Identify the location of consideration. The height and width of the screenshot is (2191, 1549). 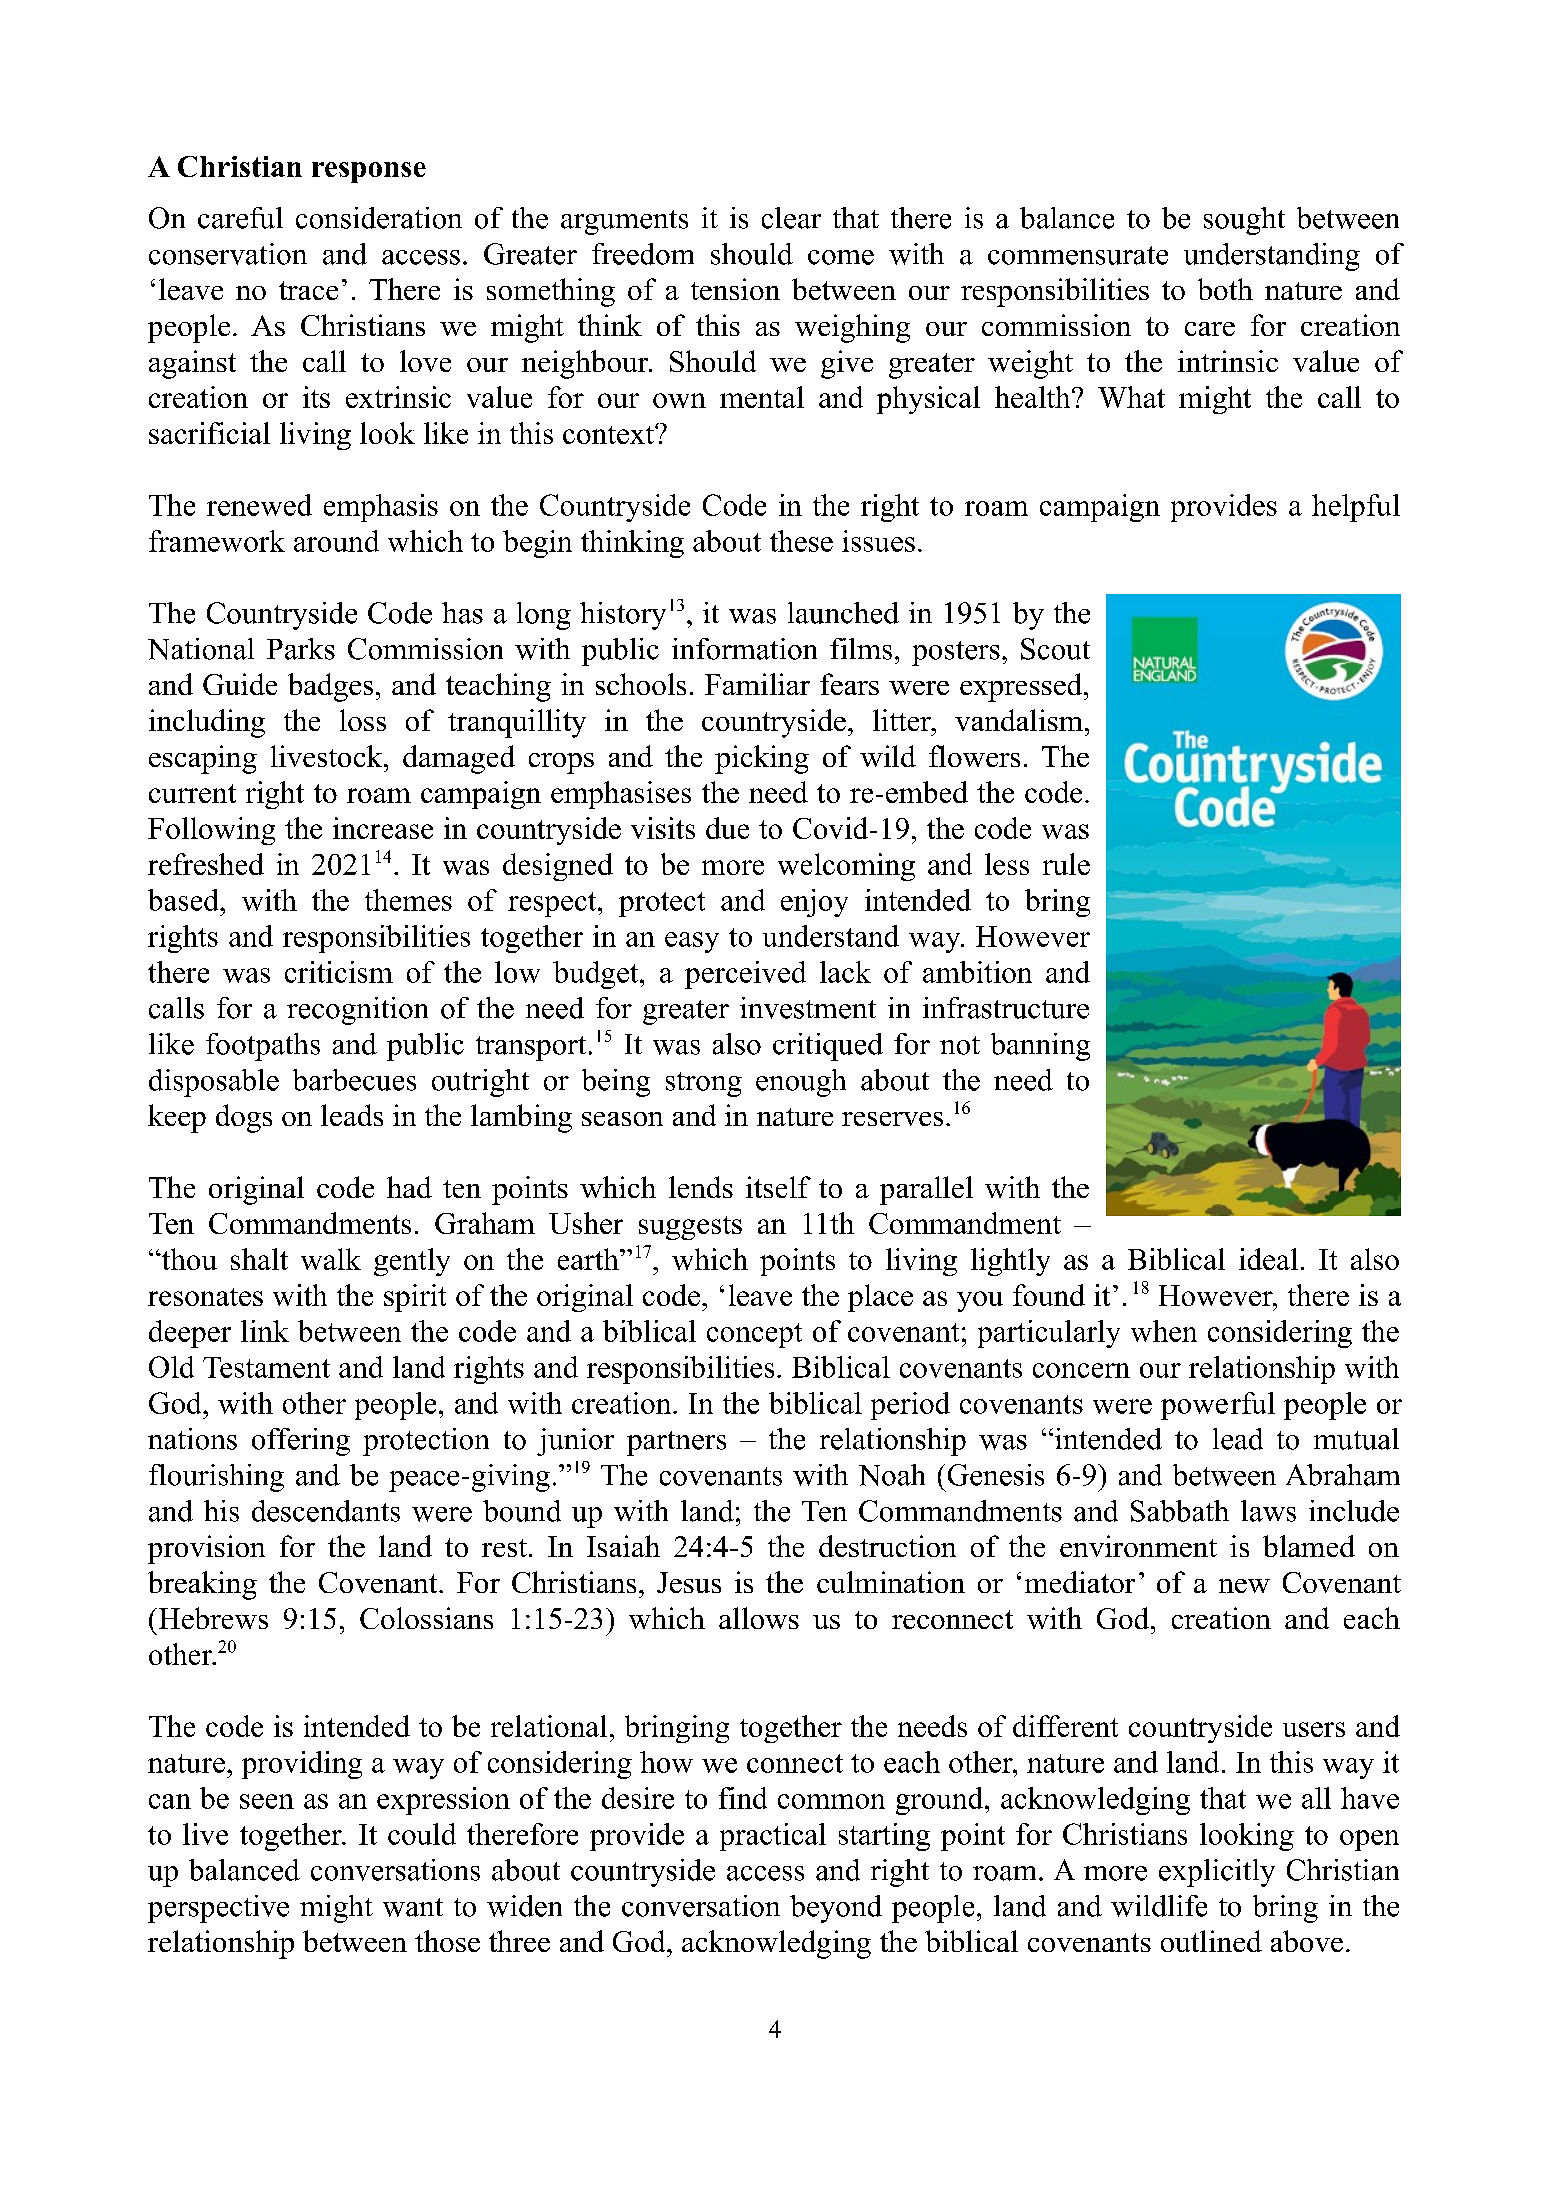
(379, 218).
